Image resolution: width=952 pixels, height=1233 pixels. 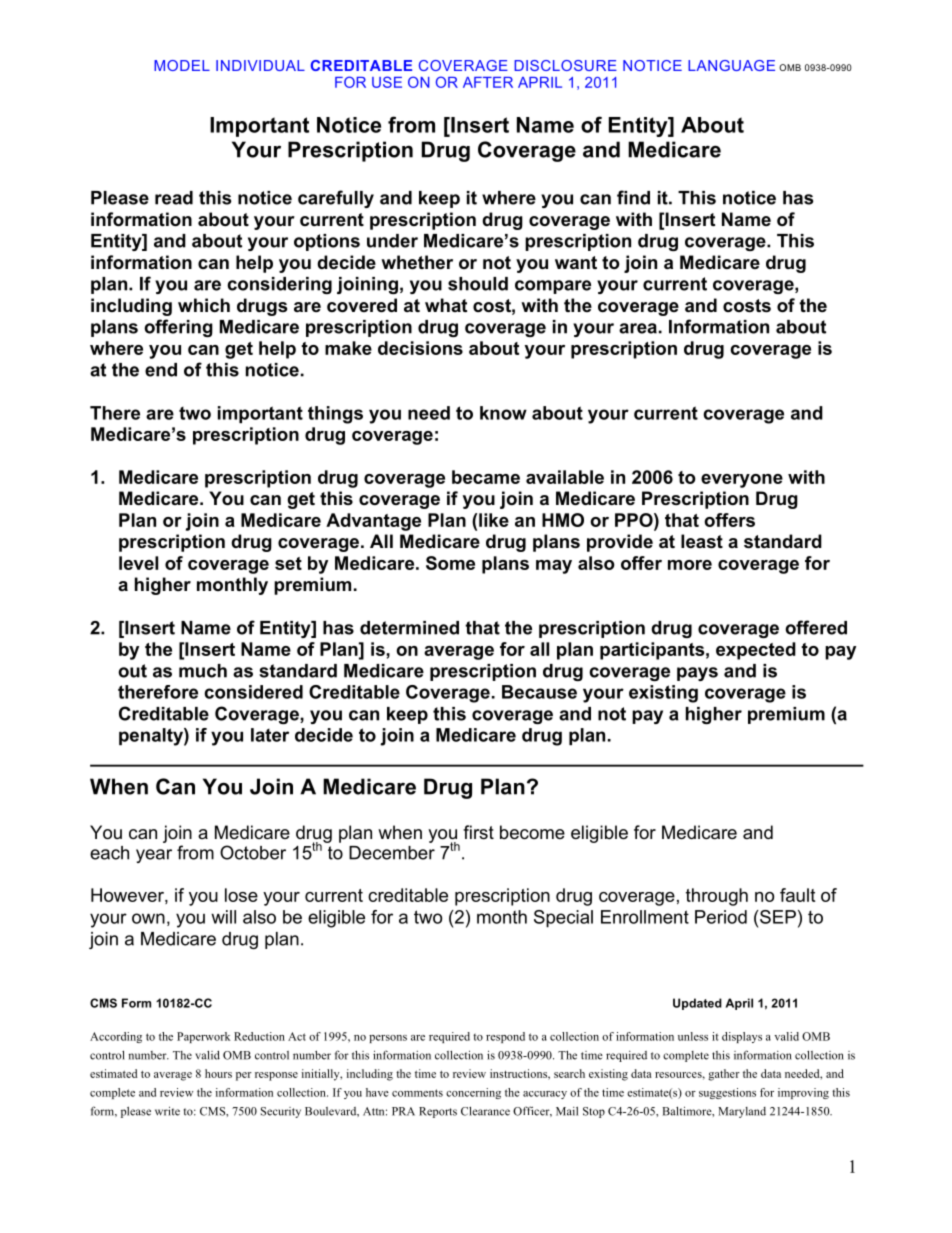 What do you see at coordinates (182, 65) in the page?
I see `MODEL` at bounding box center [182, 65].
